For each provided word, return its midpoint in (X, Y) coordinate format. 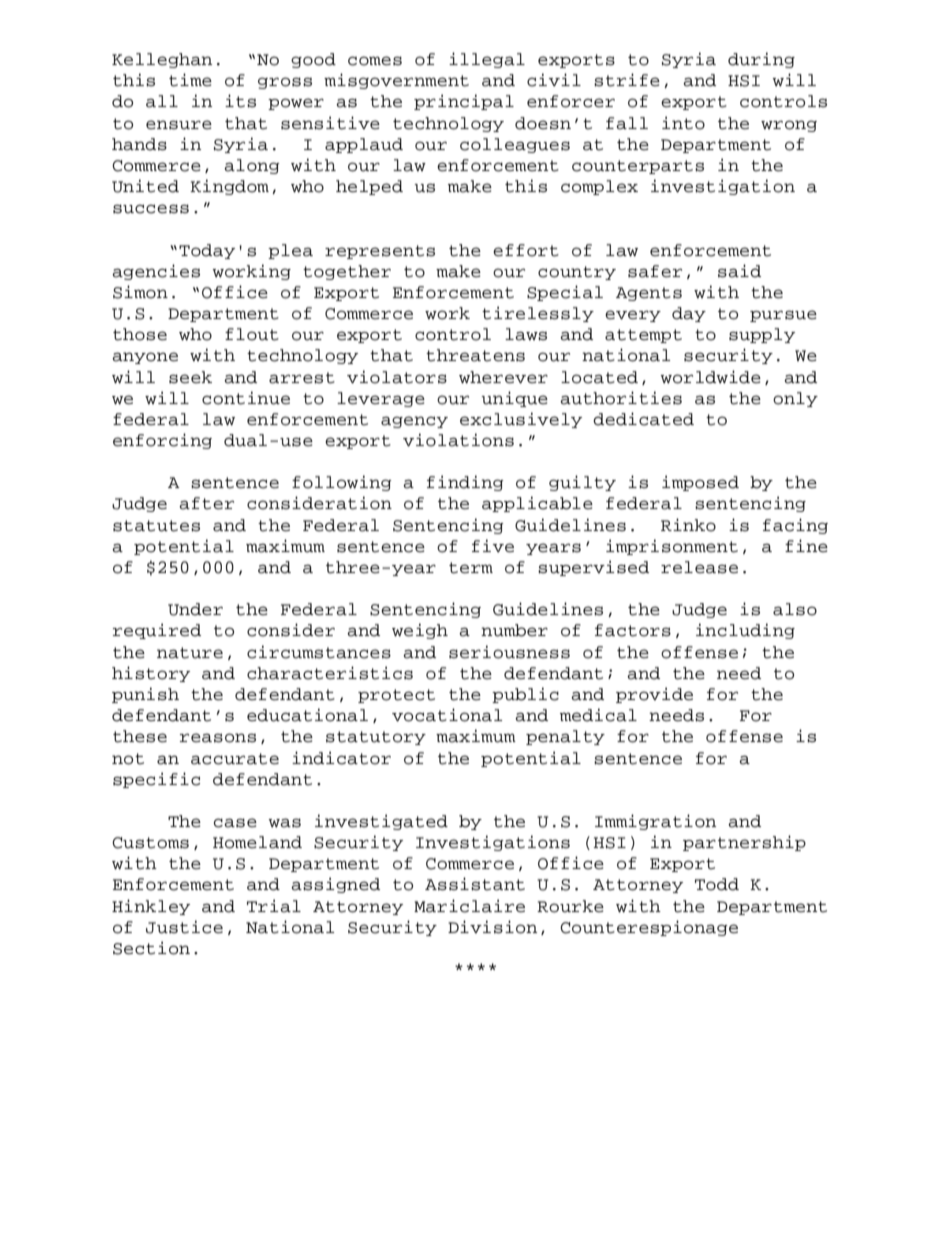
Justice (184, 927)
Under (195, 609)
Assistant (475, 884)
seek (190, 377)
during (761, 60)
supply (762, 335)
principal (464, 102)
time (190, 80)
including (745, 631)
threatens (475, 355)
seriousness (509, 652)
